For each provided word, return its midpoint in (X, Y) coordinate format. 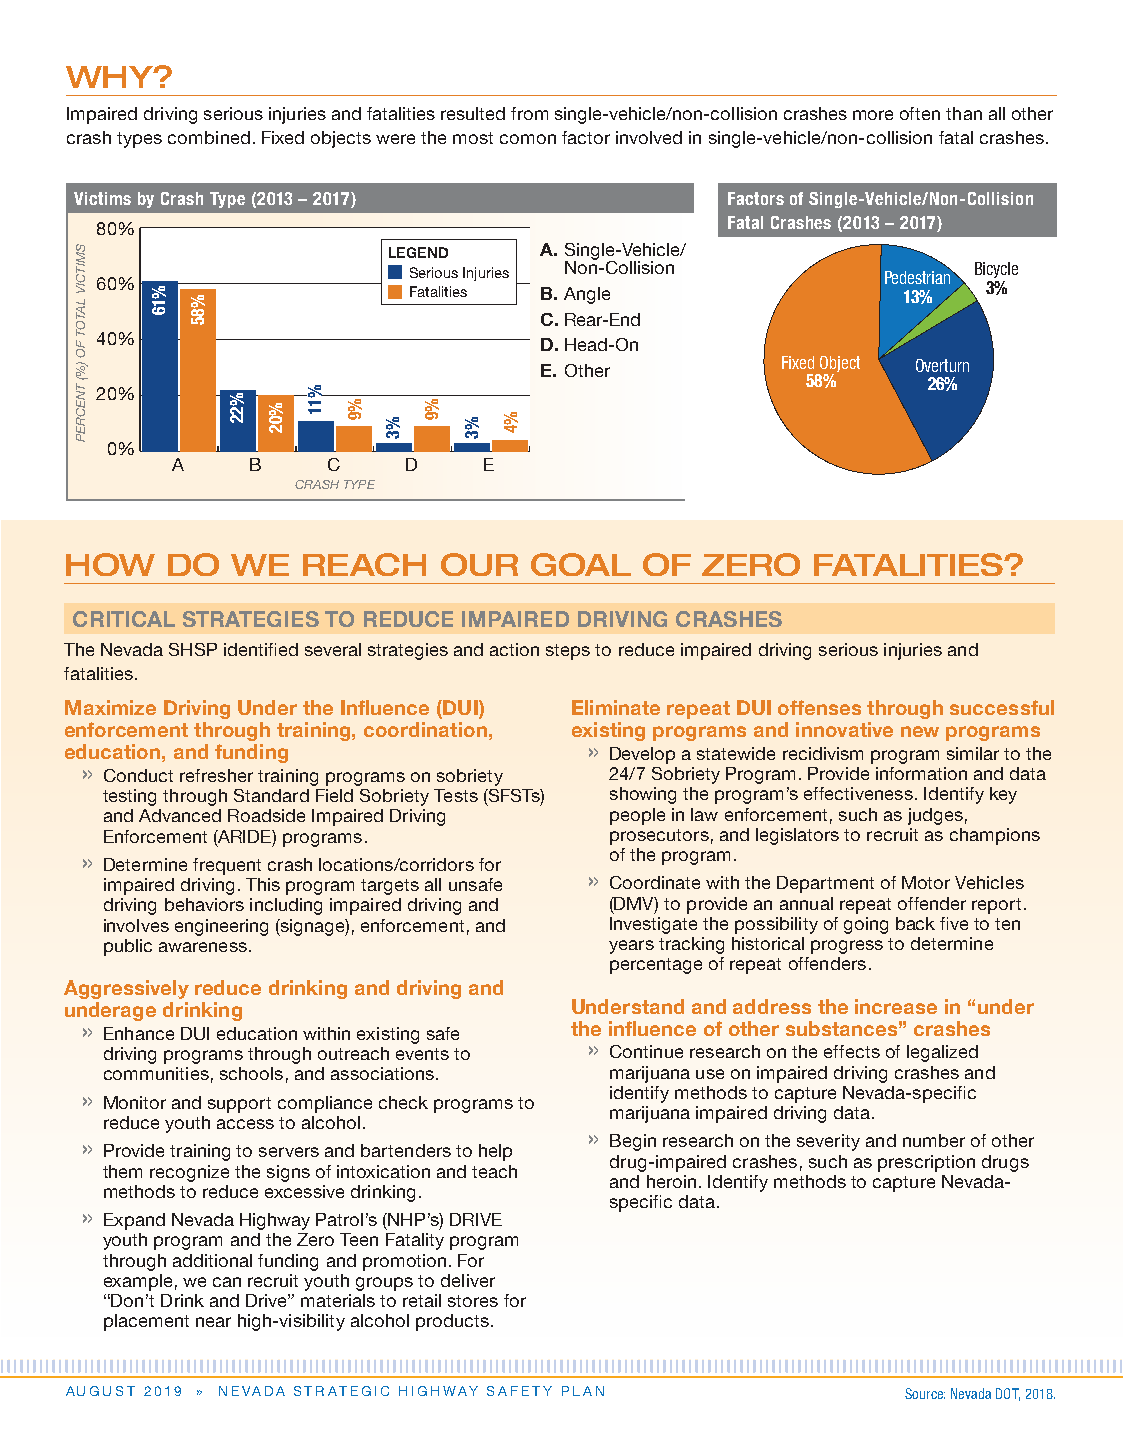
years (631, 947)
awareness (203, 947)
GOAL (581, 564)
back (915, 923)
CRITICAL (124, 619)
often (920, 113)
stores (473, 1301)
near (213, 1322)
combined (209, 137)
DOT (1008, 1394)
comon (528, 139)
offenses (819, 707)
